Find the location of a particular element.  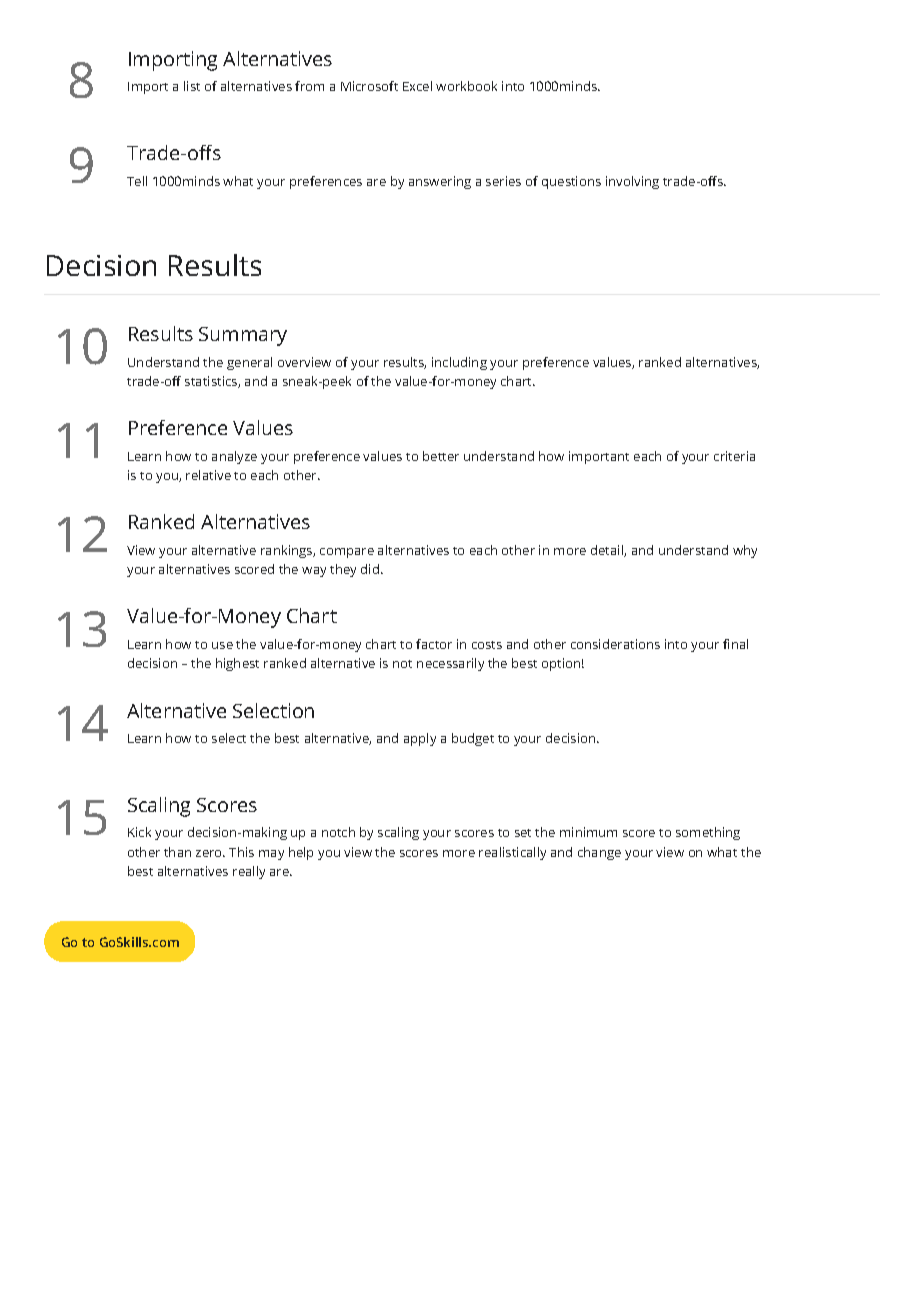

This is located at coordinates (241, 852).
